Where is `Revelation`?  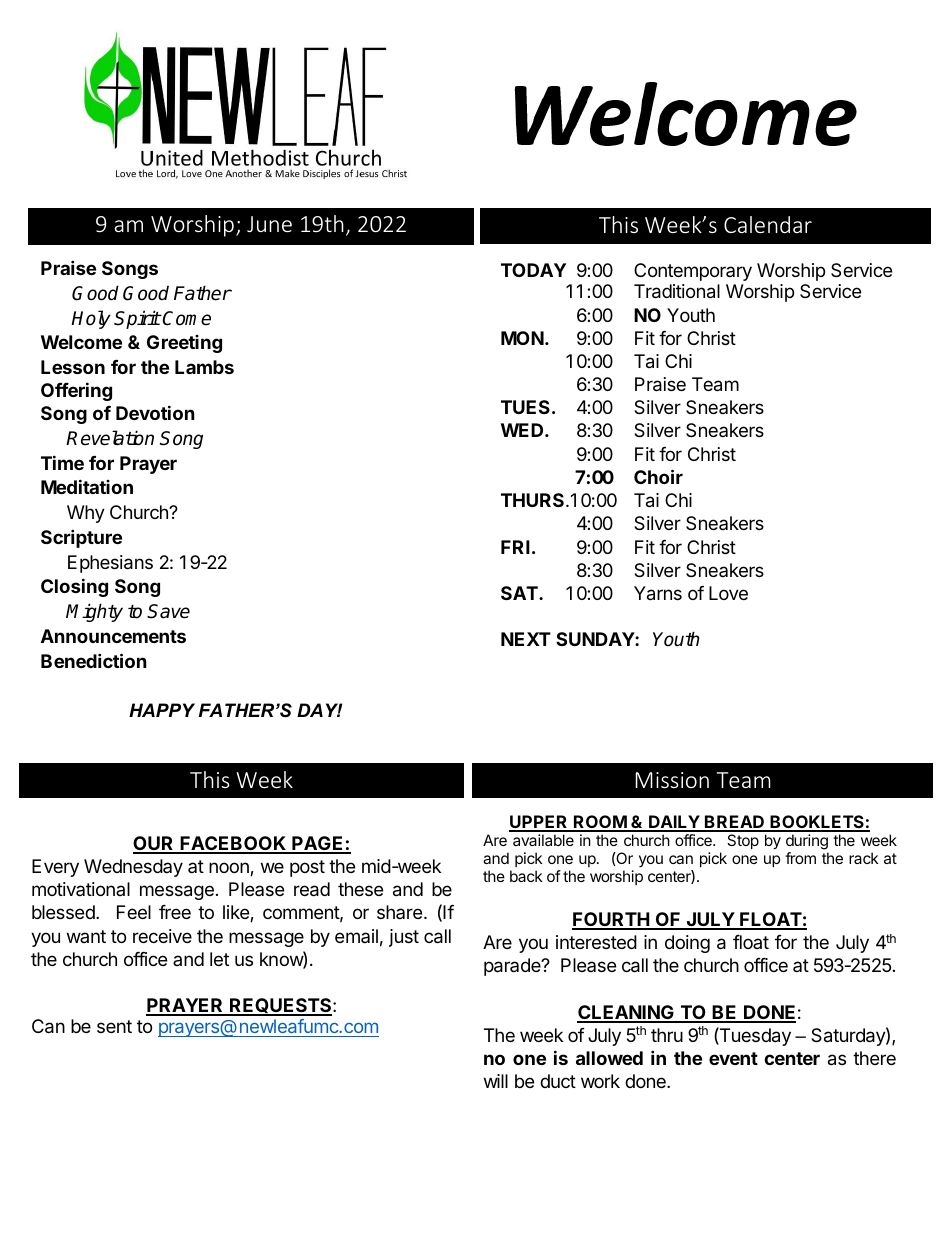 Revelation is located at coordinates (110, 438).
